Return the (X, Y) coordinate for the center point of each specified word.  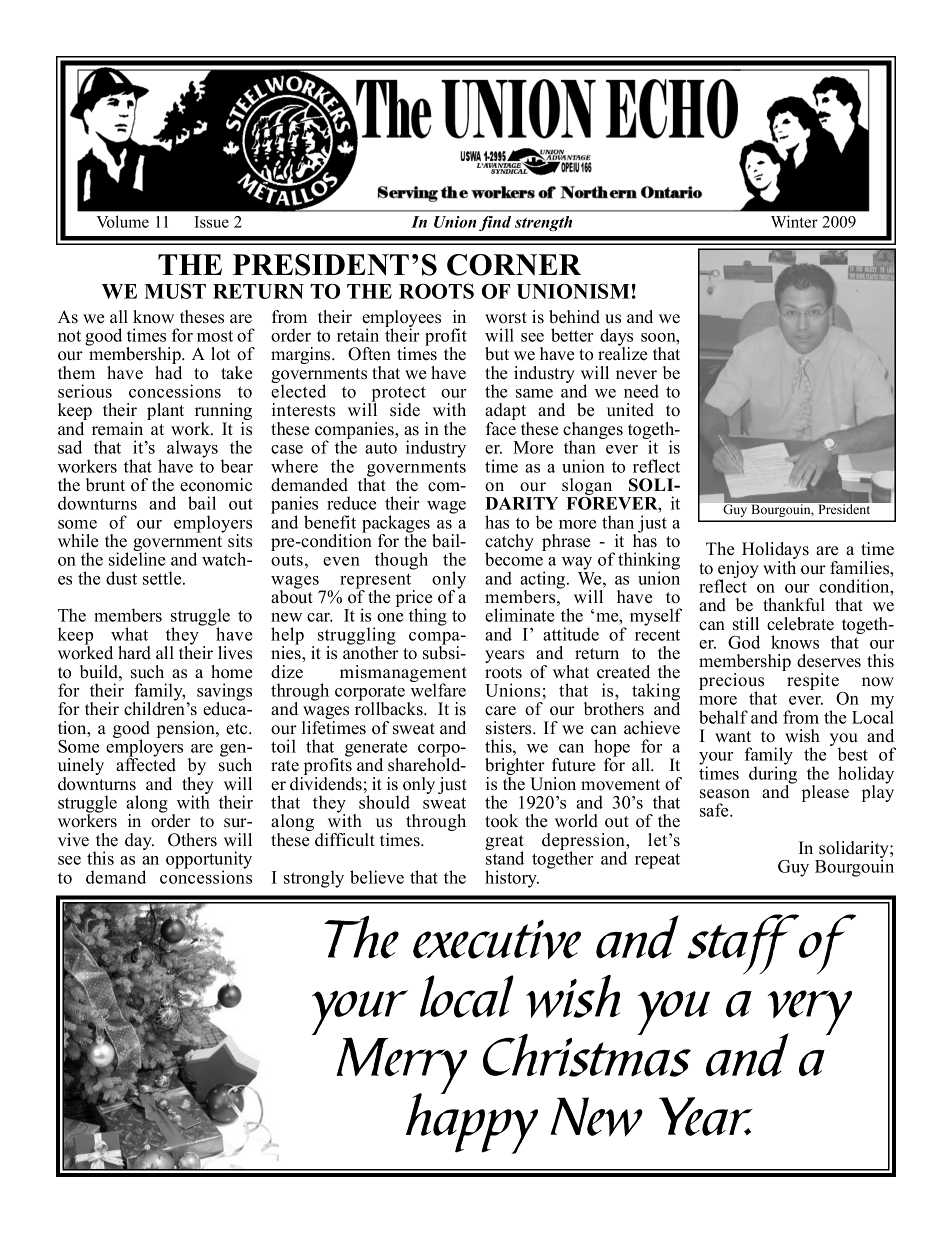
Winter (794, 221)
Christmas (587, 1054)
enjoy (738, 571)
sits (240, 541)
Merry (402, 1067)
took (501, 821)
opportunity (209, 861)
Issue (211, 222)
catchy (509, 544)
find (495, 223)
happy (472, 1122)
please (825, 793)
